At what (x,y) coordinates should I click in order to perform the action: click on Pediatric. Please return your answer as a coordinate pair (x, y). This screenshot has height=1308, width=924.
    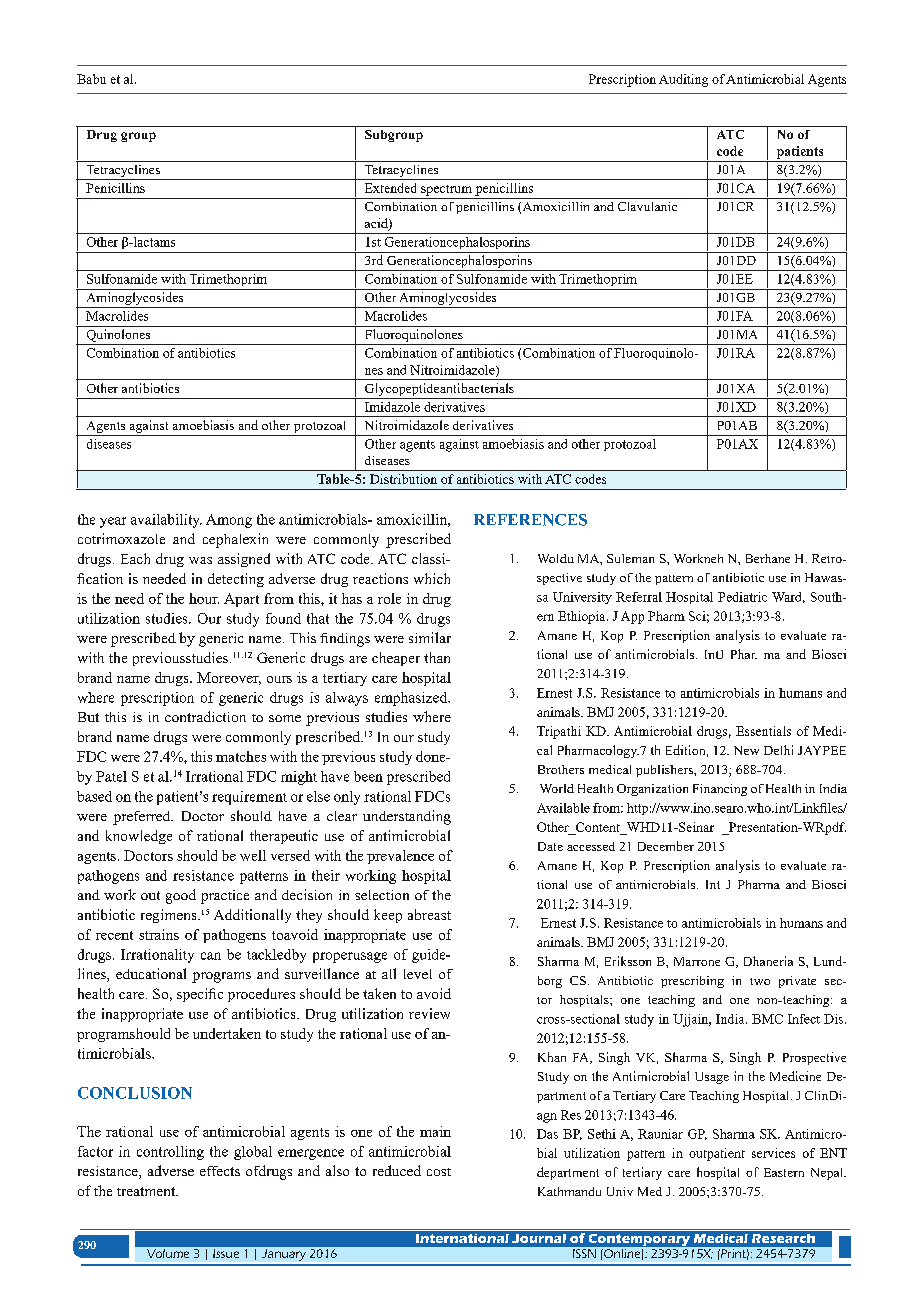
    Looking at the image, I should click on (742, 597).
